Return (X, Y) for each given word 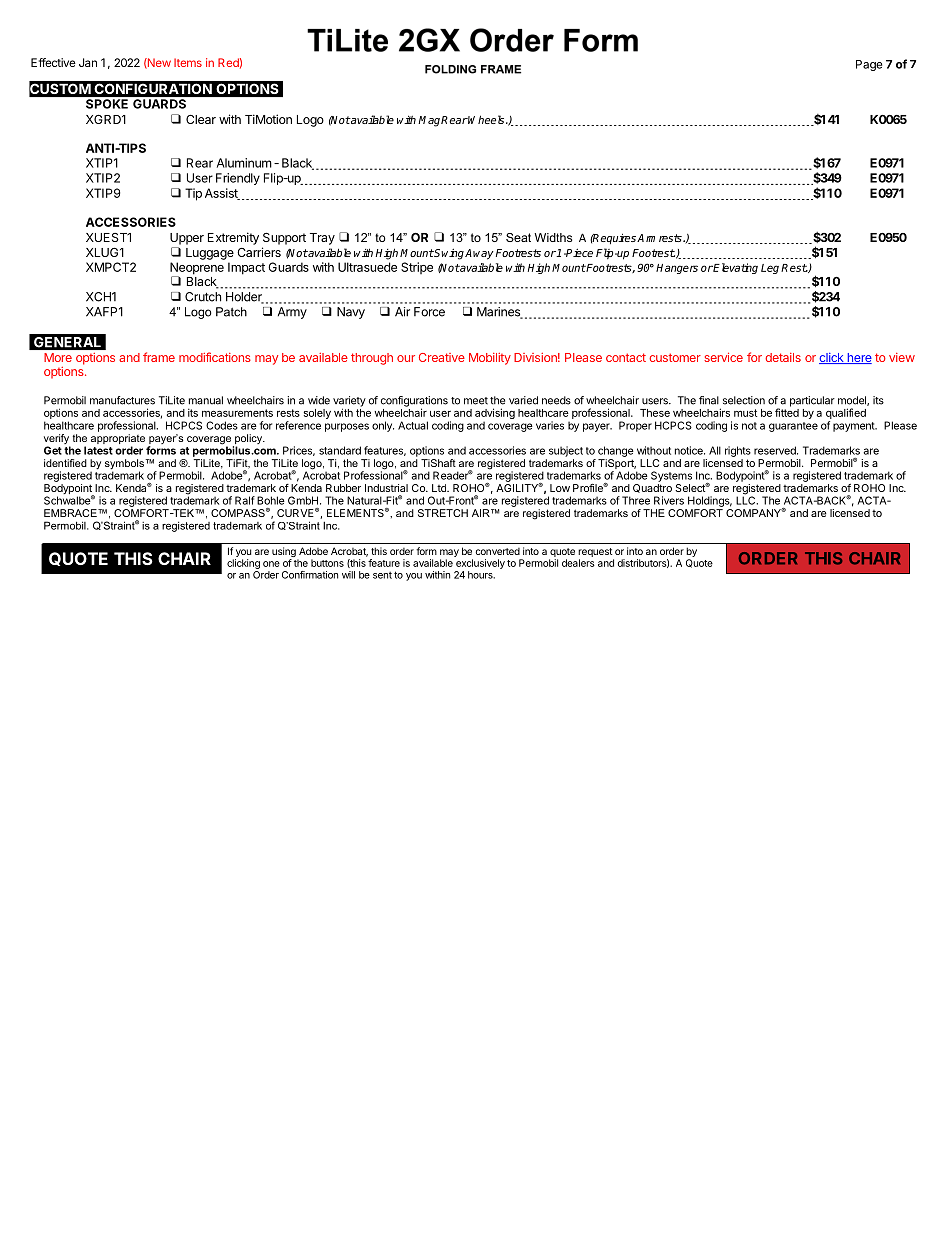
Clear (201, 119)
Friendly (238, 179)
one (271, 564)
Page (869, 65)
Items (188, 62)
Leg (770, 269)
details (783, 357)
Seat (518, 237)
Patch (231, 312)
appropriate (118, 440)
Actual (413, 425)
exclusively (480, 564)
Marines (499, 313)
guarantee (793, 427)
